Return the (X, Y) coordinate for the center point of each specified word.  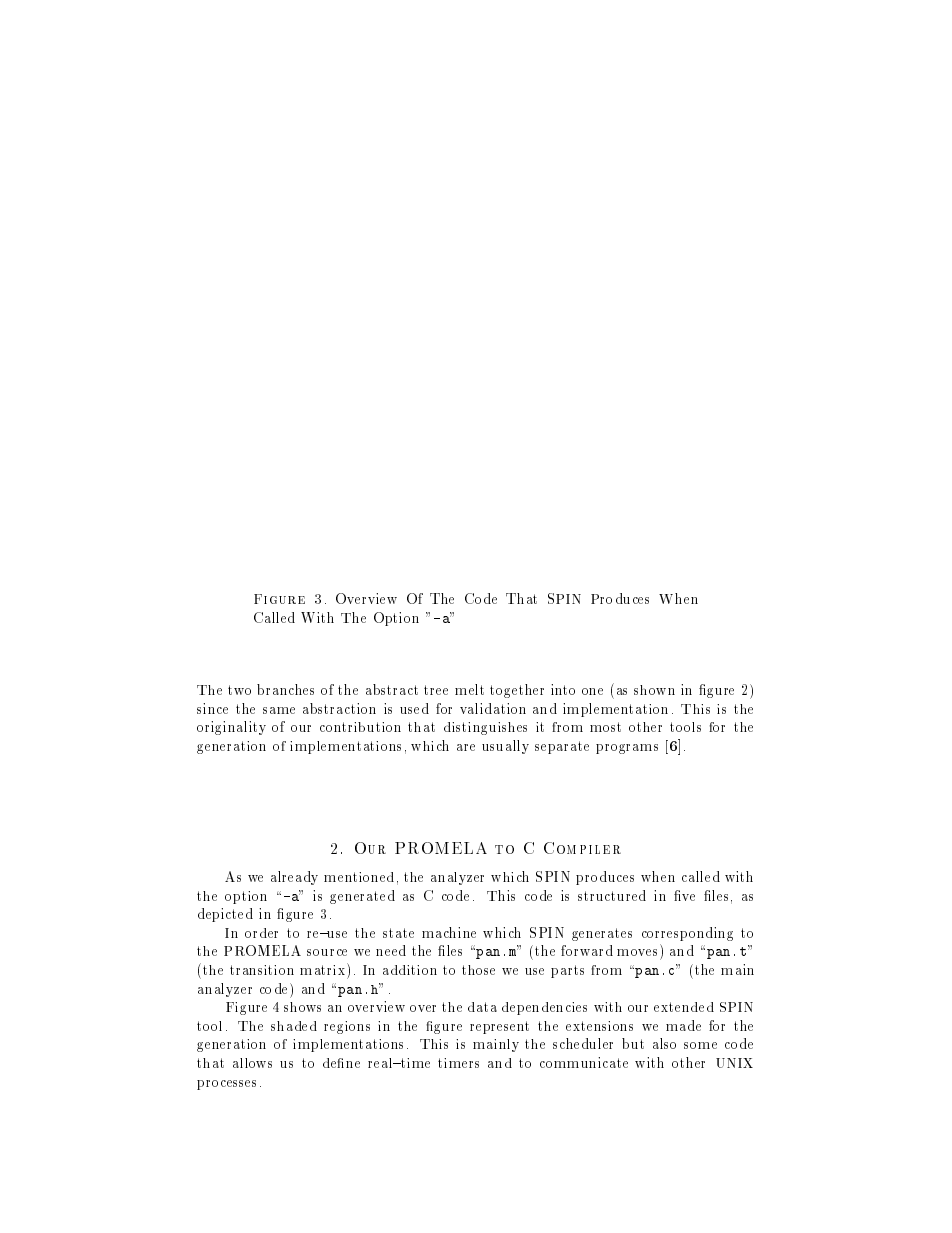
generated (362, 897)
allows (252, 1063)
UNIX (734, 1063)
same (279, 710)
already (294, 878)
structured (612, 895)
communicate (584, 1062)
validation (493, 708)
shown (654, 690)
